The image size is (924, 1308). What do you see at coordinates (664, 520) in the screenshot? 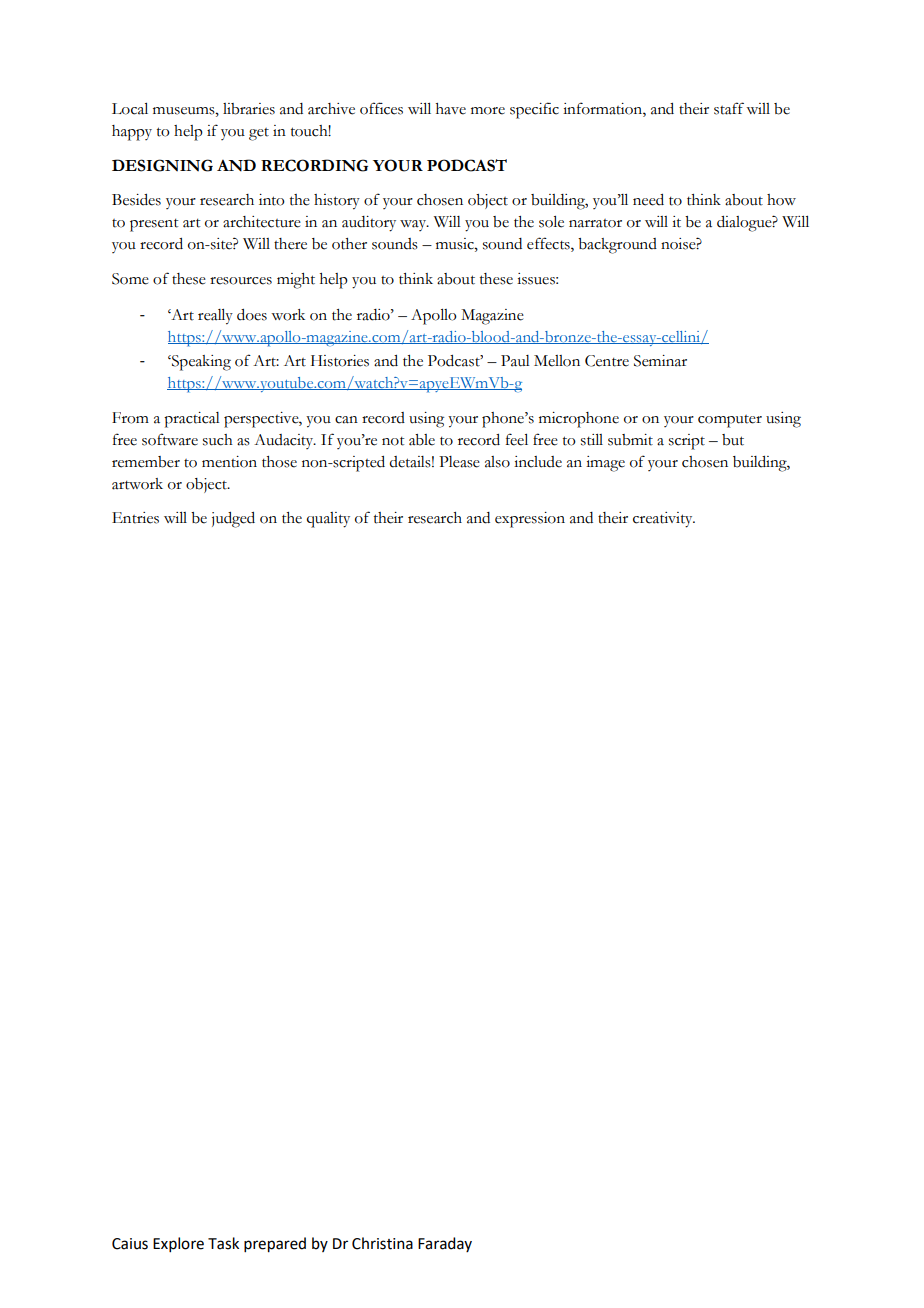
I see `creativity` at bounding box center [664, 520].
